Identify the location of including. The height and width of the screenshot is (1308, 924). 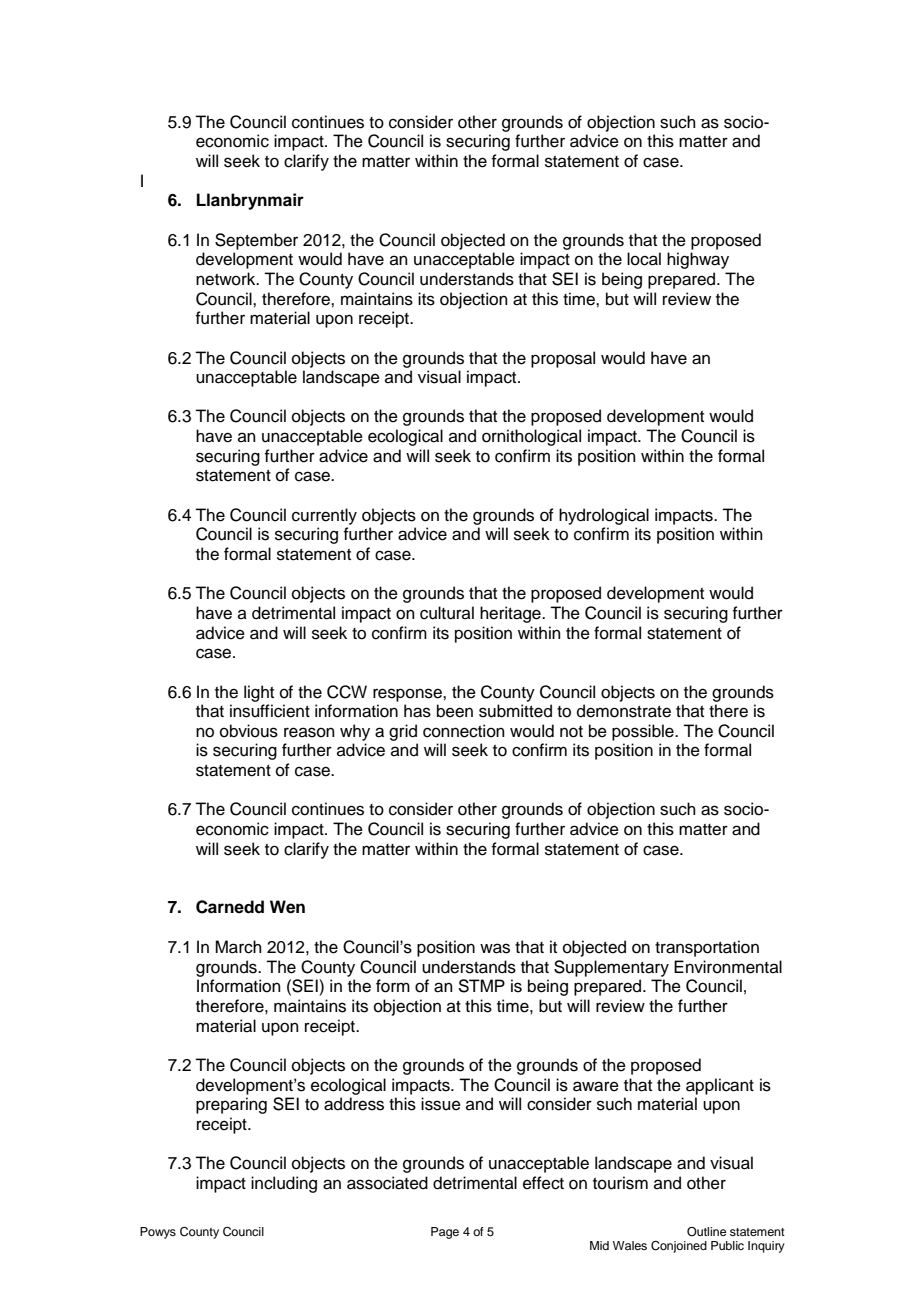
(284, 1184).
